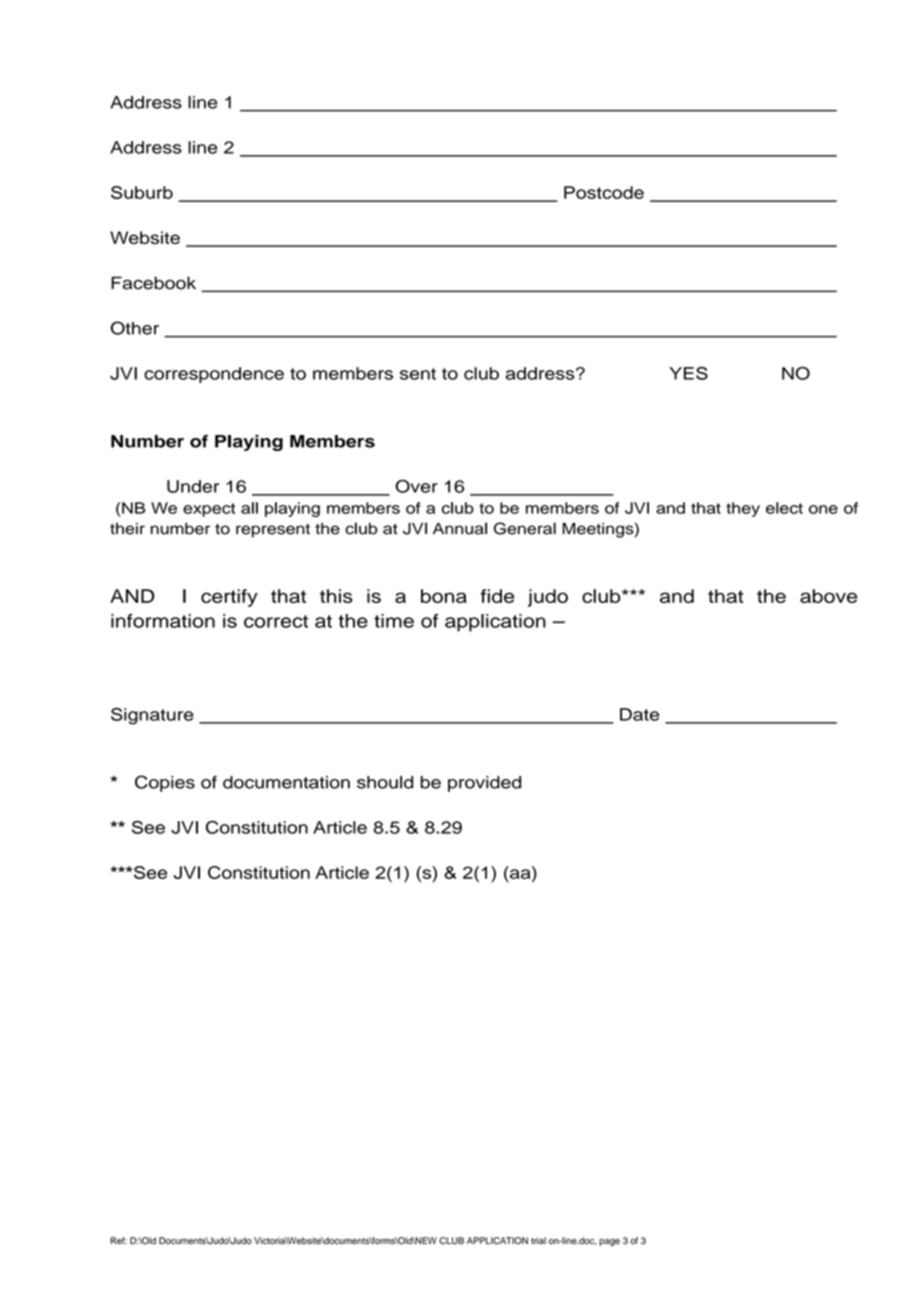  What do you see at coordinates (484, 784) in the screenshot?
I see `provided` at bounding box center [484, 784].
